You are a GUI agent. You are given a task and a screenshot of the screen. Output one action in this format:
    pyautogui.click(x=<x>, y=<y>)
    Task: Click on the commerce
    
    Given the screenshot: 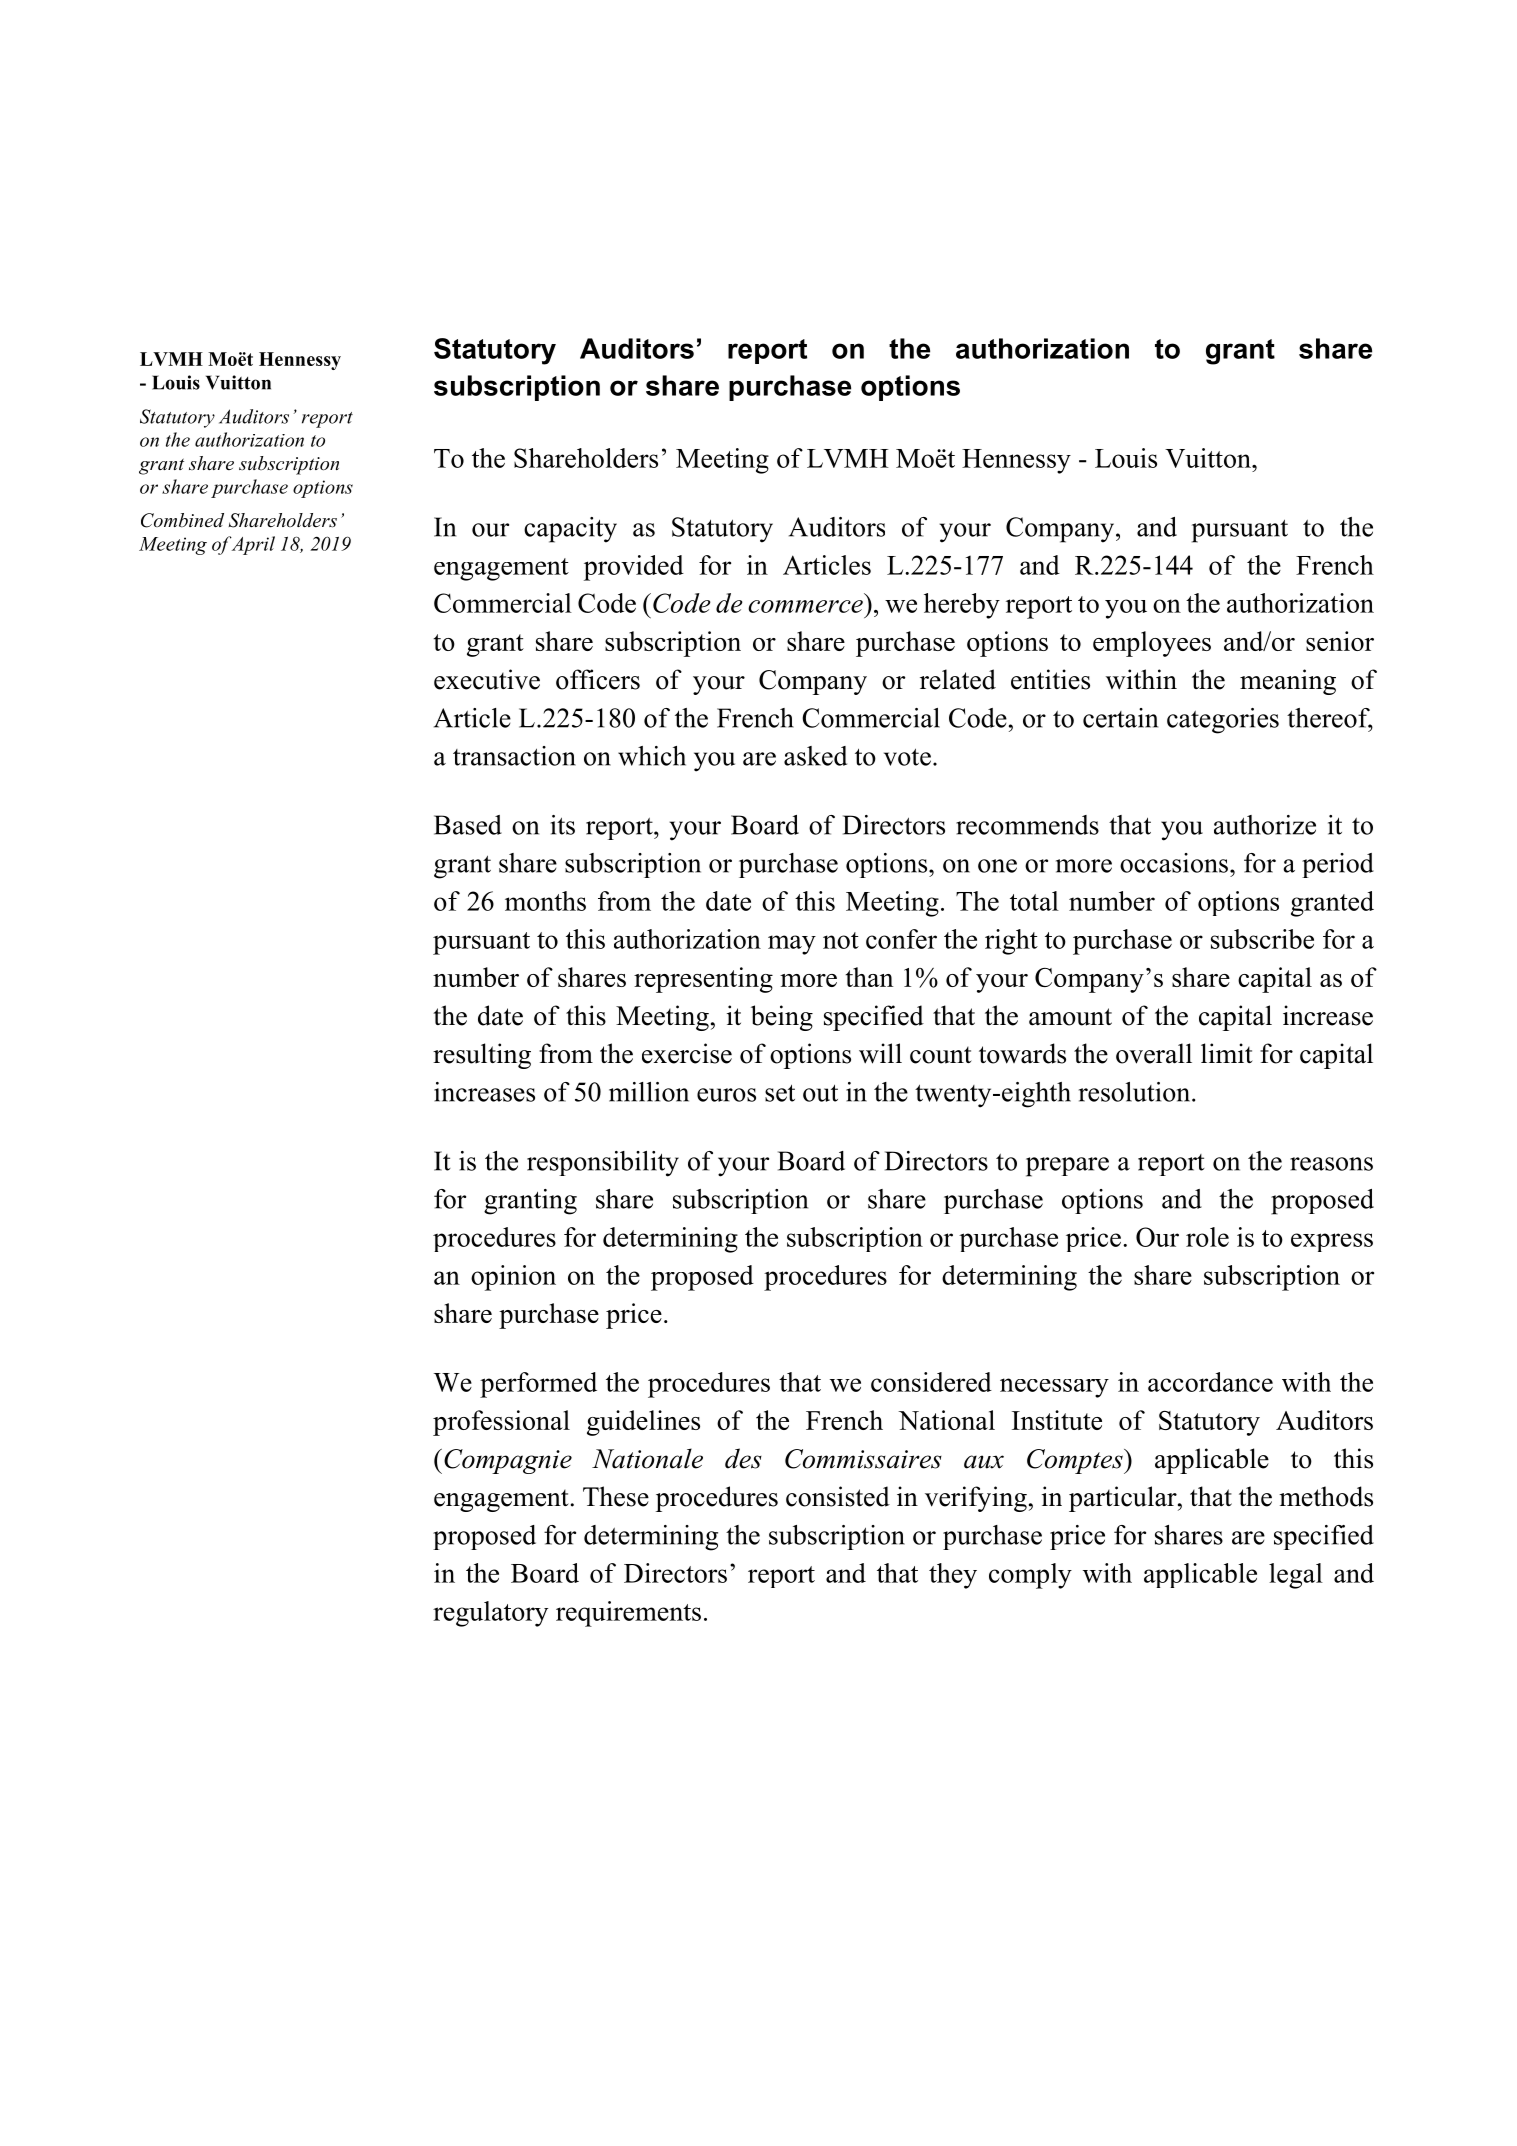 What is the action you would take?
    pyautogui.click(x=805, y=606)
